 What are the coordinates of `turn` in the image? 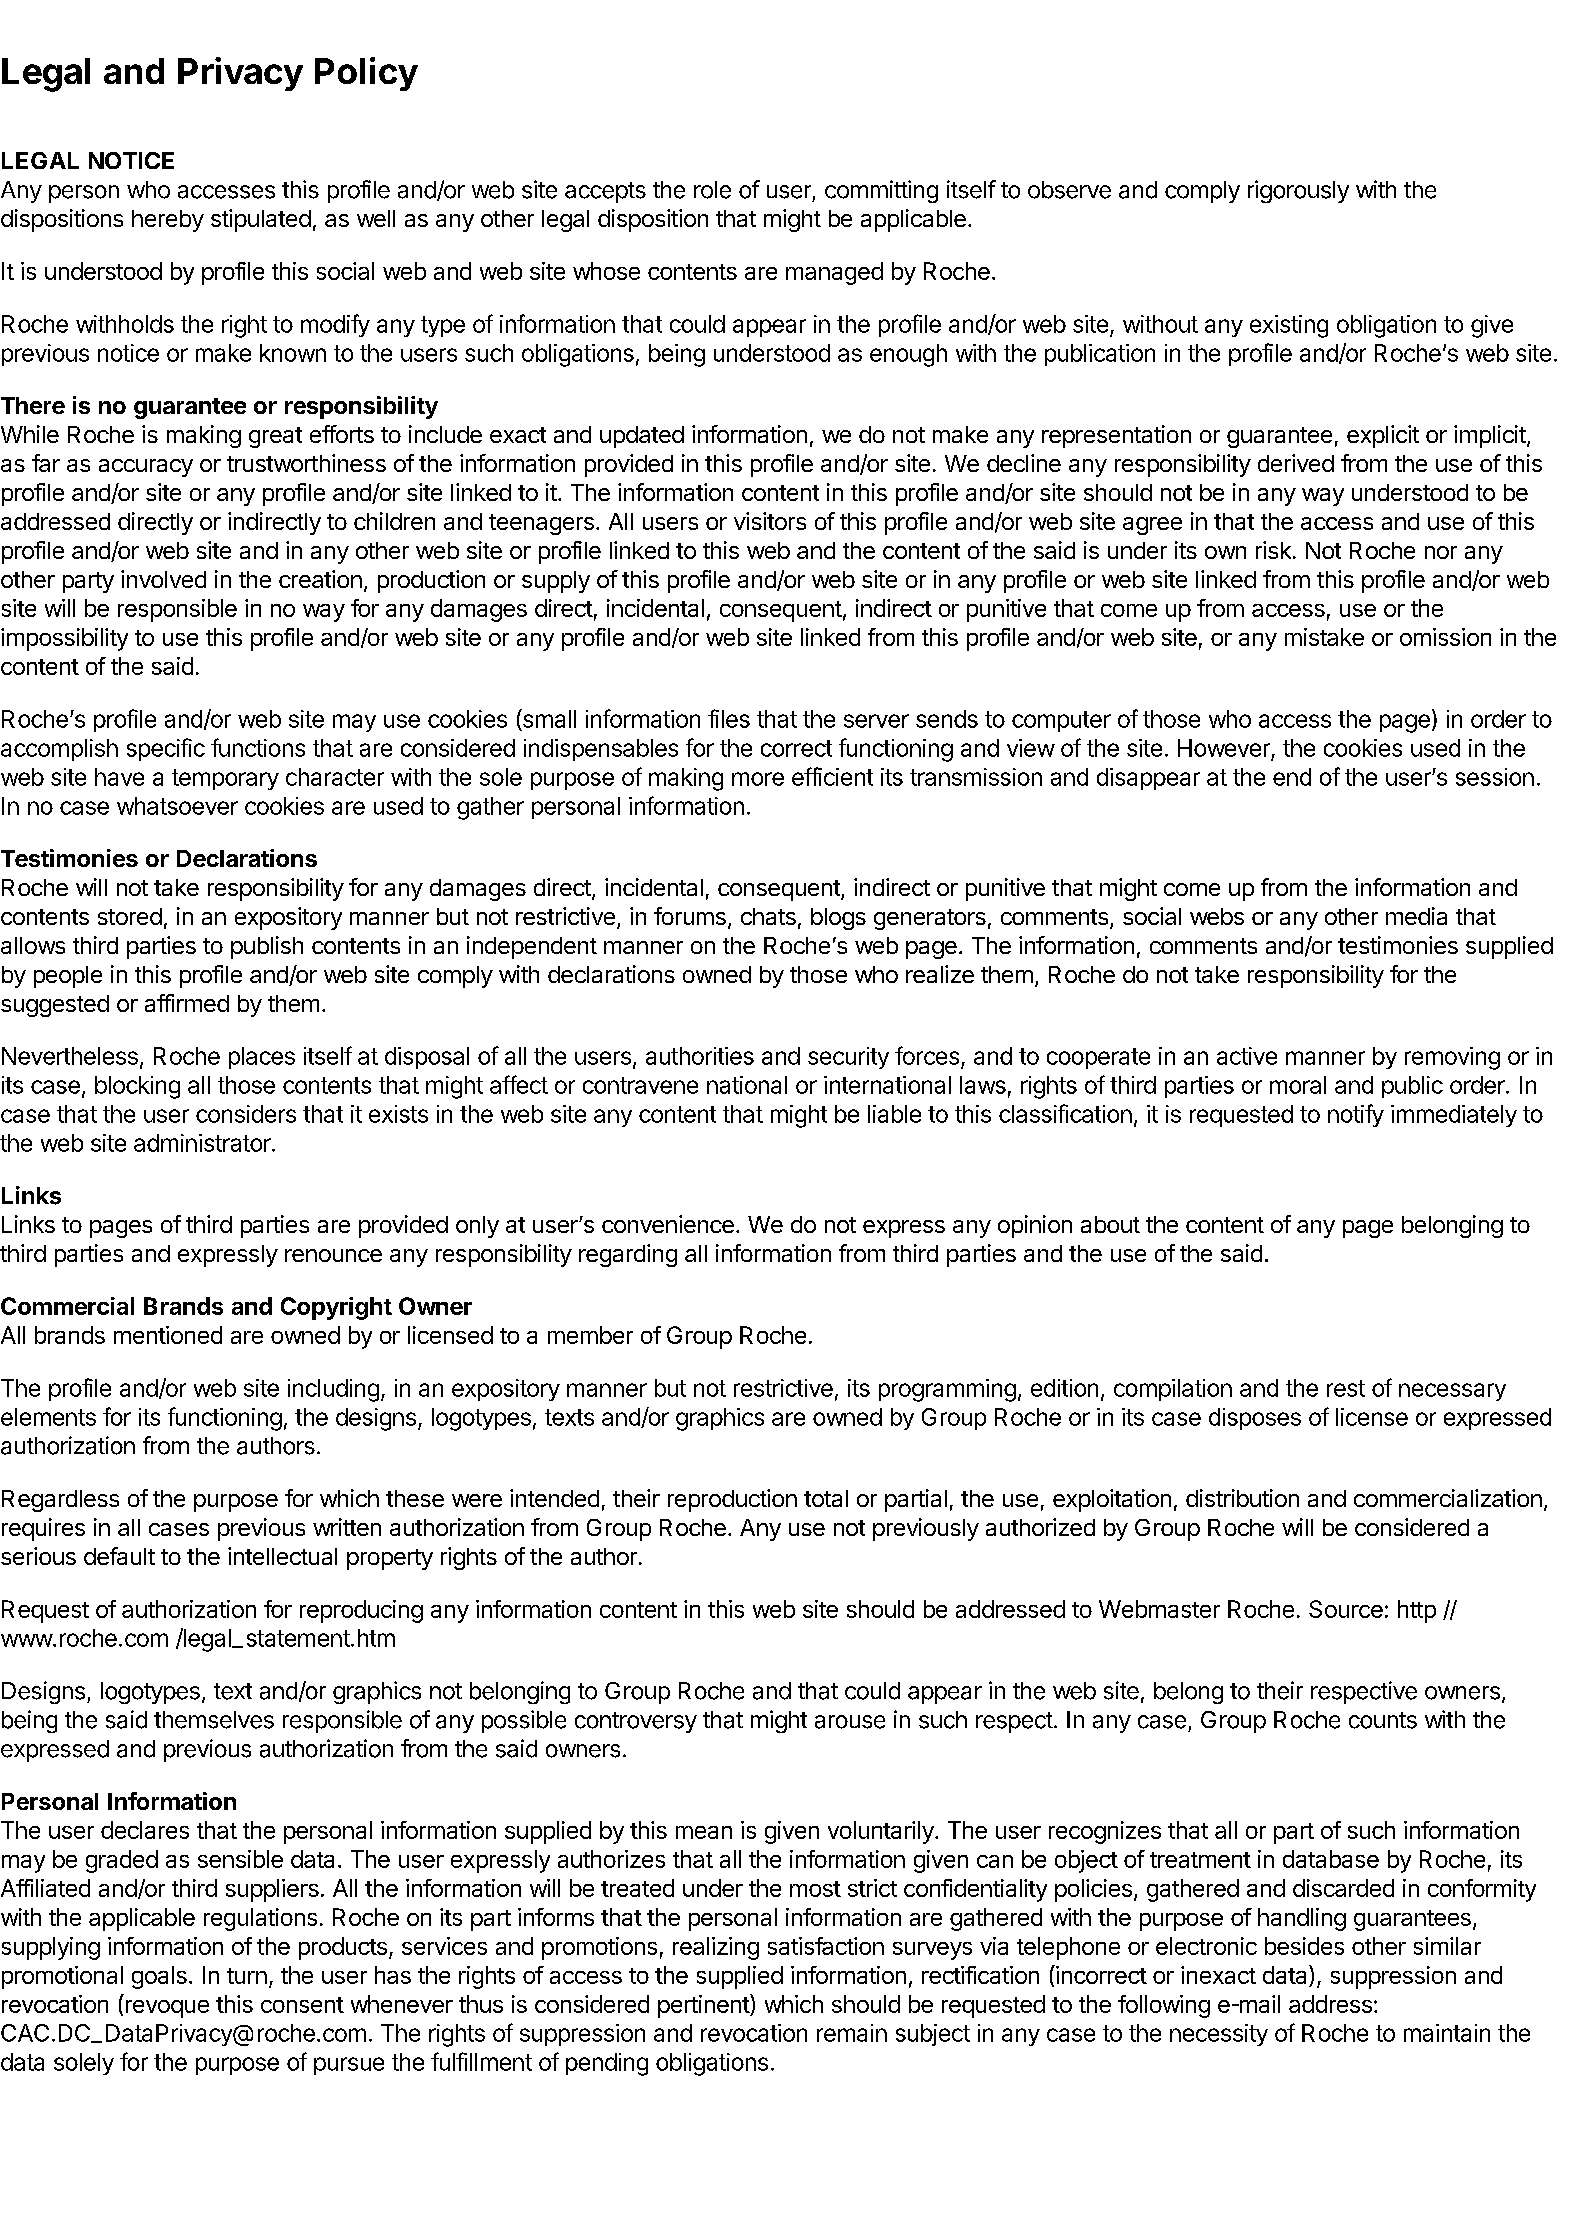 It's located at (247, 1976).
